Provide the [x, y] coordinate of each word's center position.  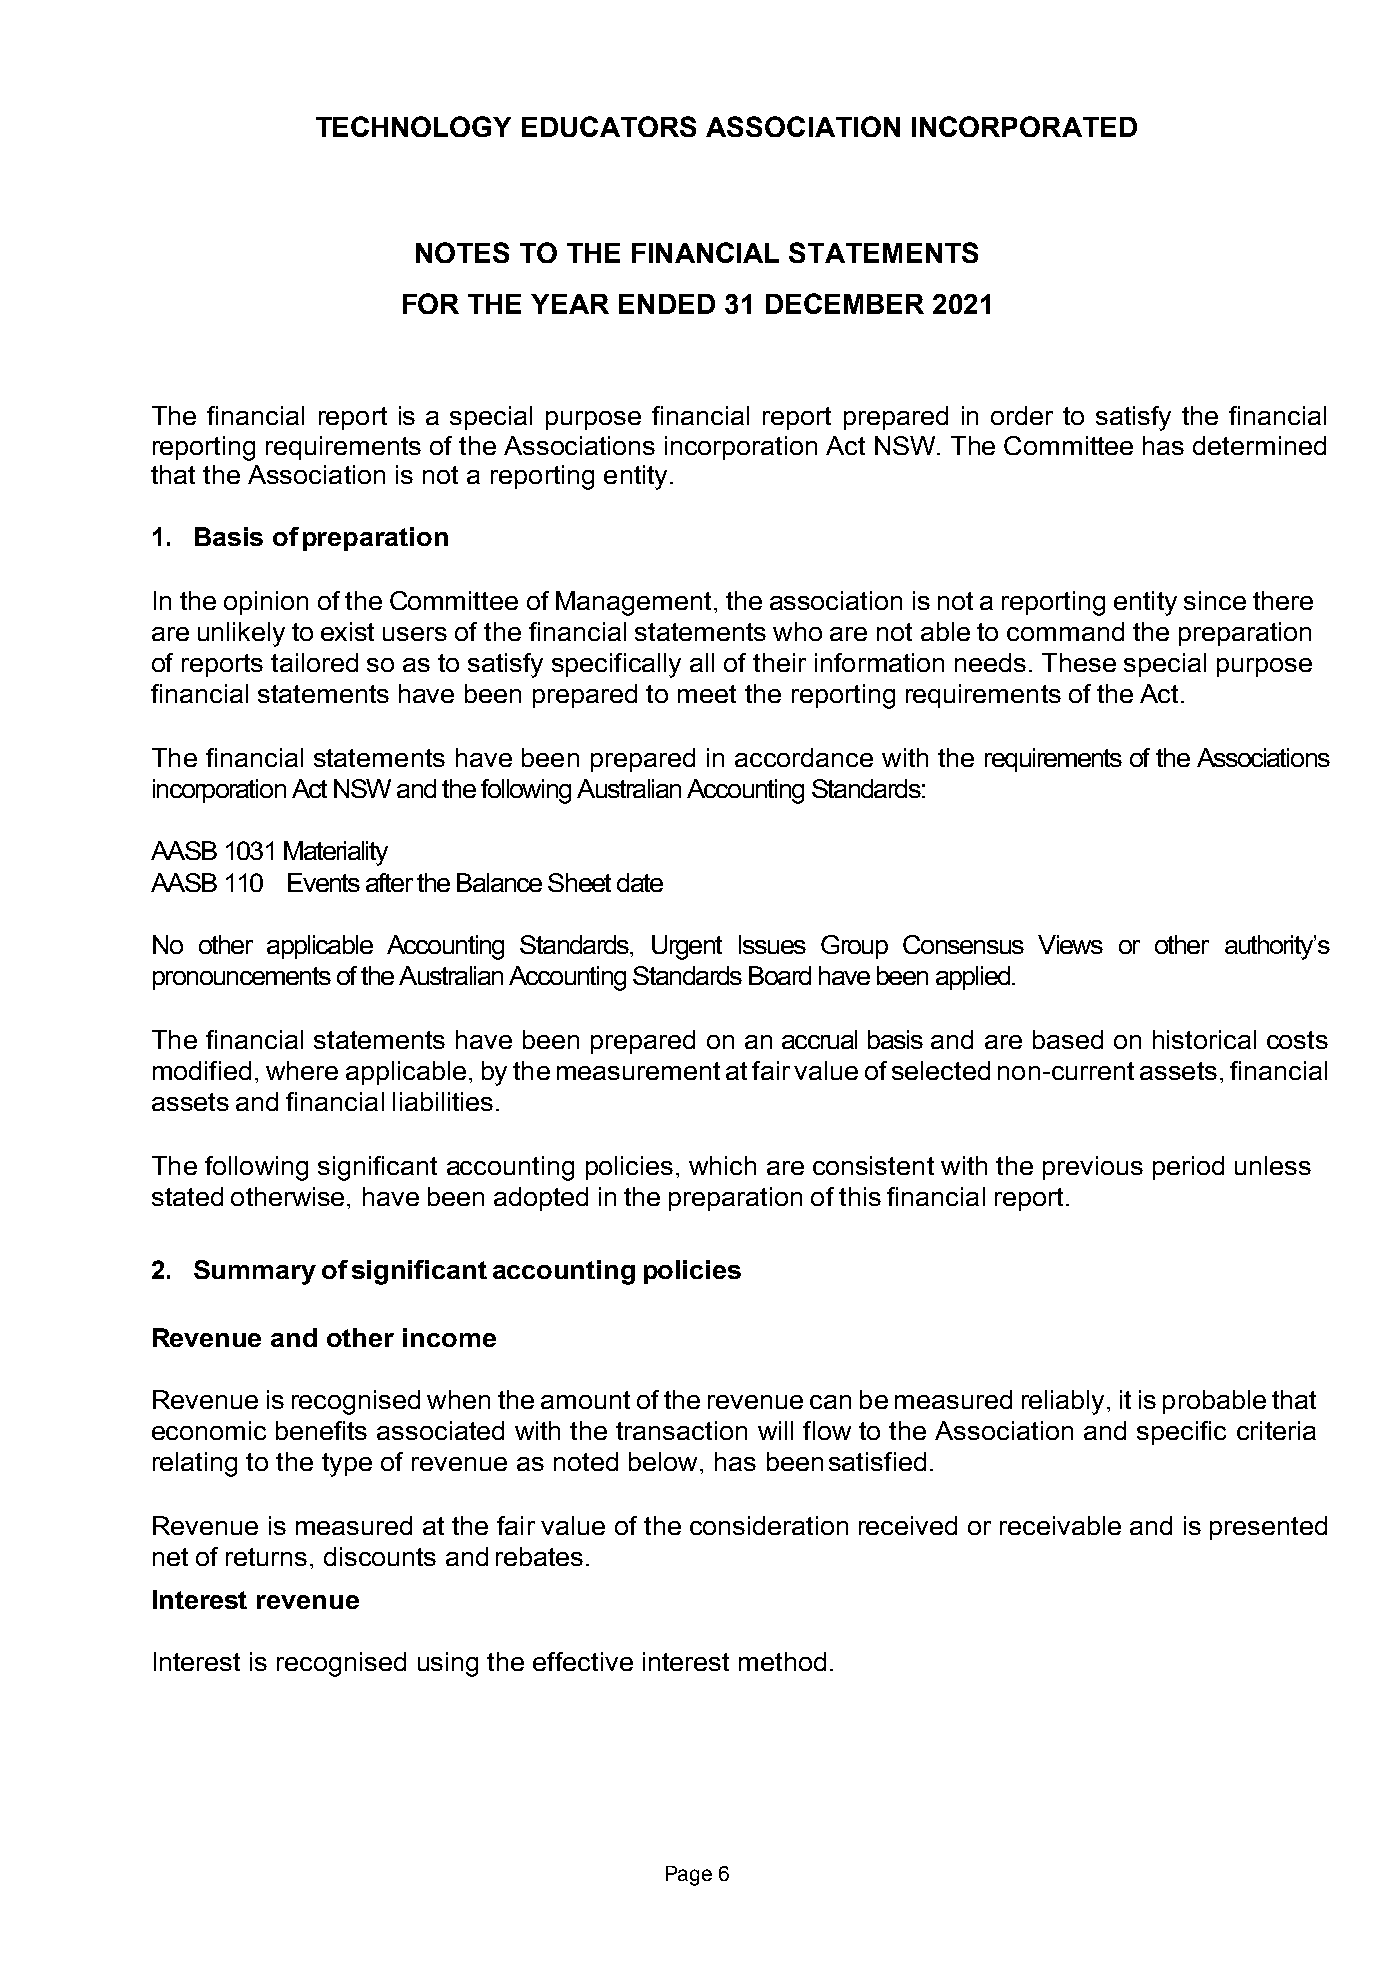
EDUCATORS [609, 126]
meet [707, 694]
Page [689, 1876]
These [1079, 662]
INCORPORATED [1024, 126]
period [1188, 1168]
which [722, 1165]
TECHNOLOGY [413, 126]
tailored [314, 662]
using [448, 1664]
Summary [255, 1272]
